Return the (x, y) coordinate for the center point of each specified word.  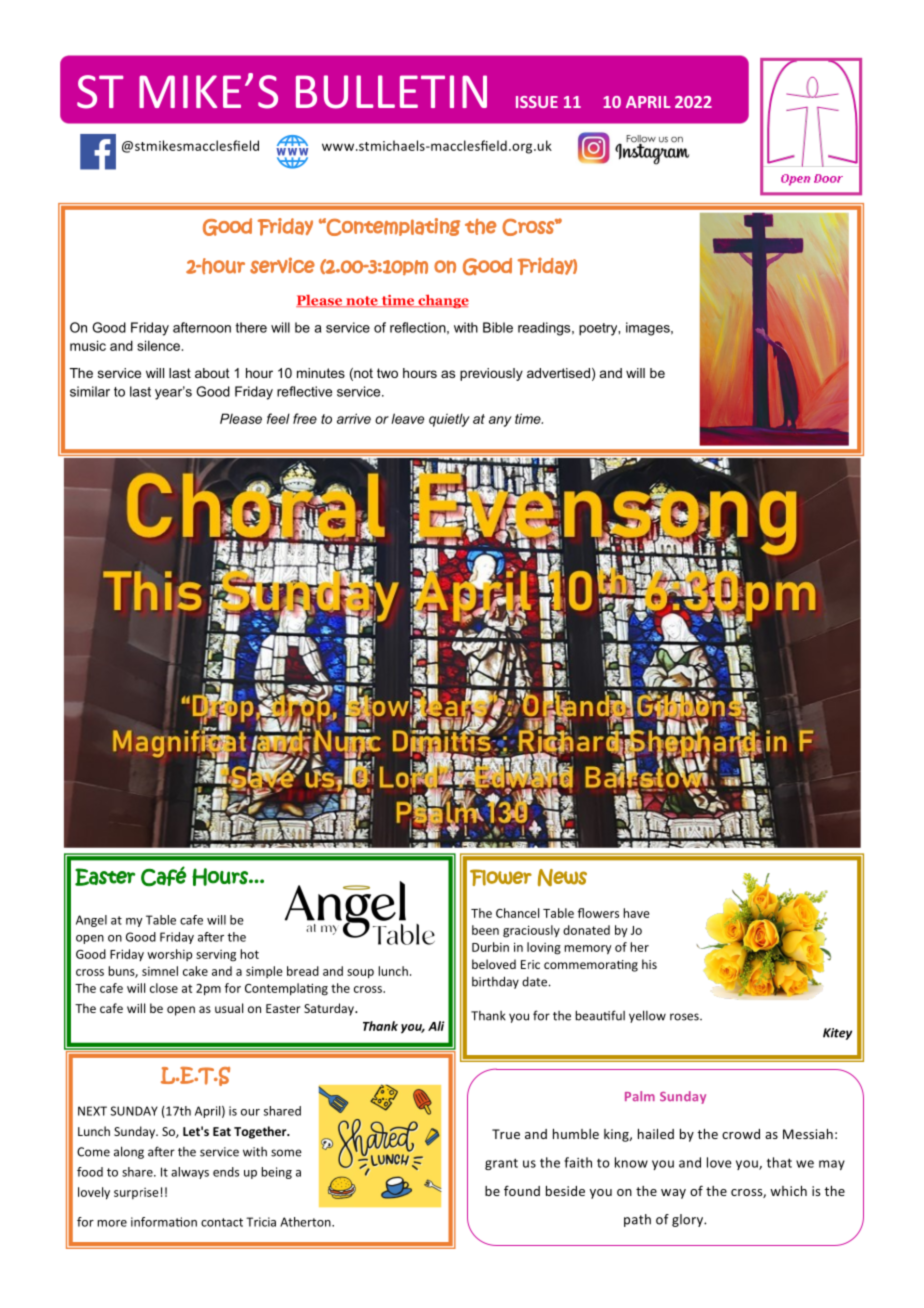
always (190, 1173)
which (788, 1191)
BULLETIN (391, 92)
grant (501, 1164)
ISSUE (537, 102)
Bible (498, 327)
